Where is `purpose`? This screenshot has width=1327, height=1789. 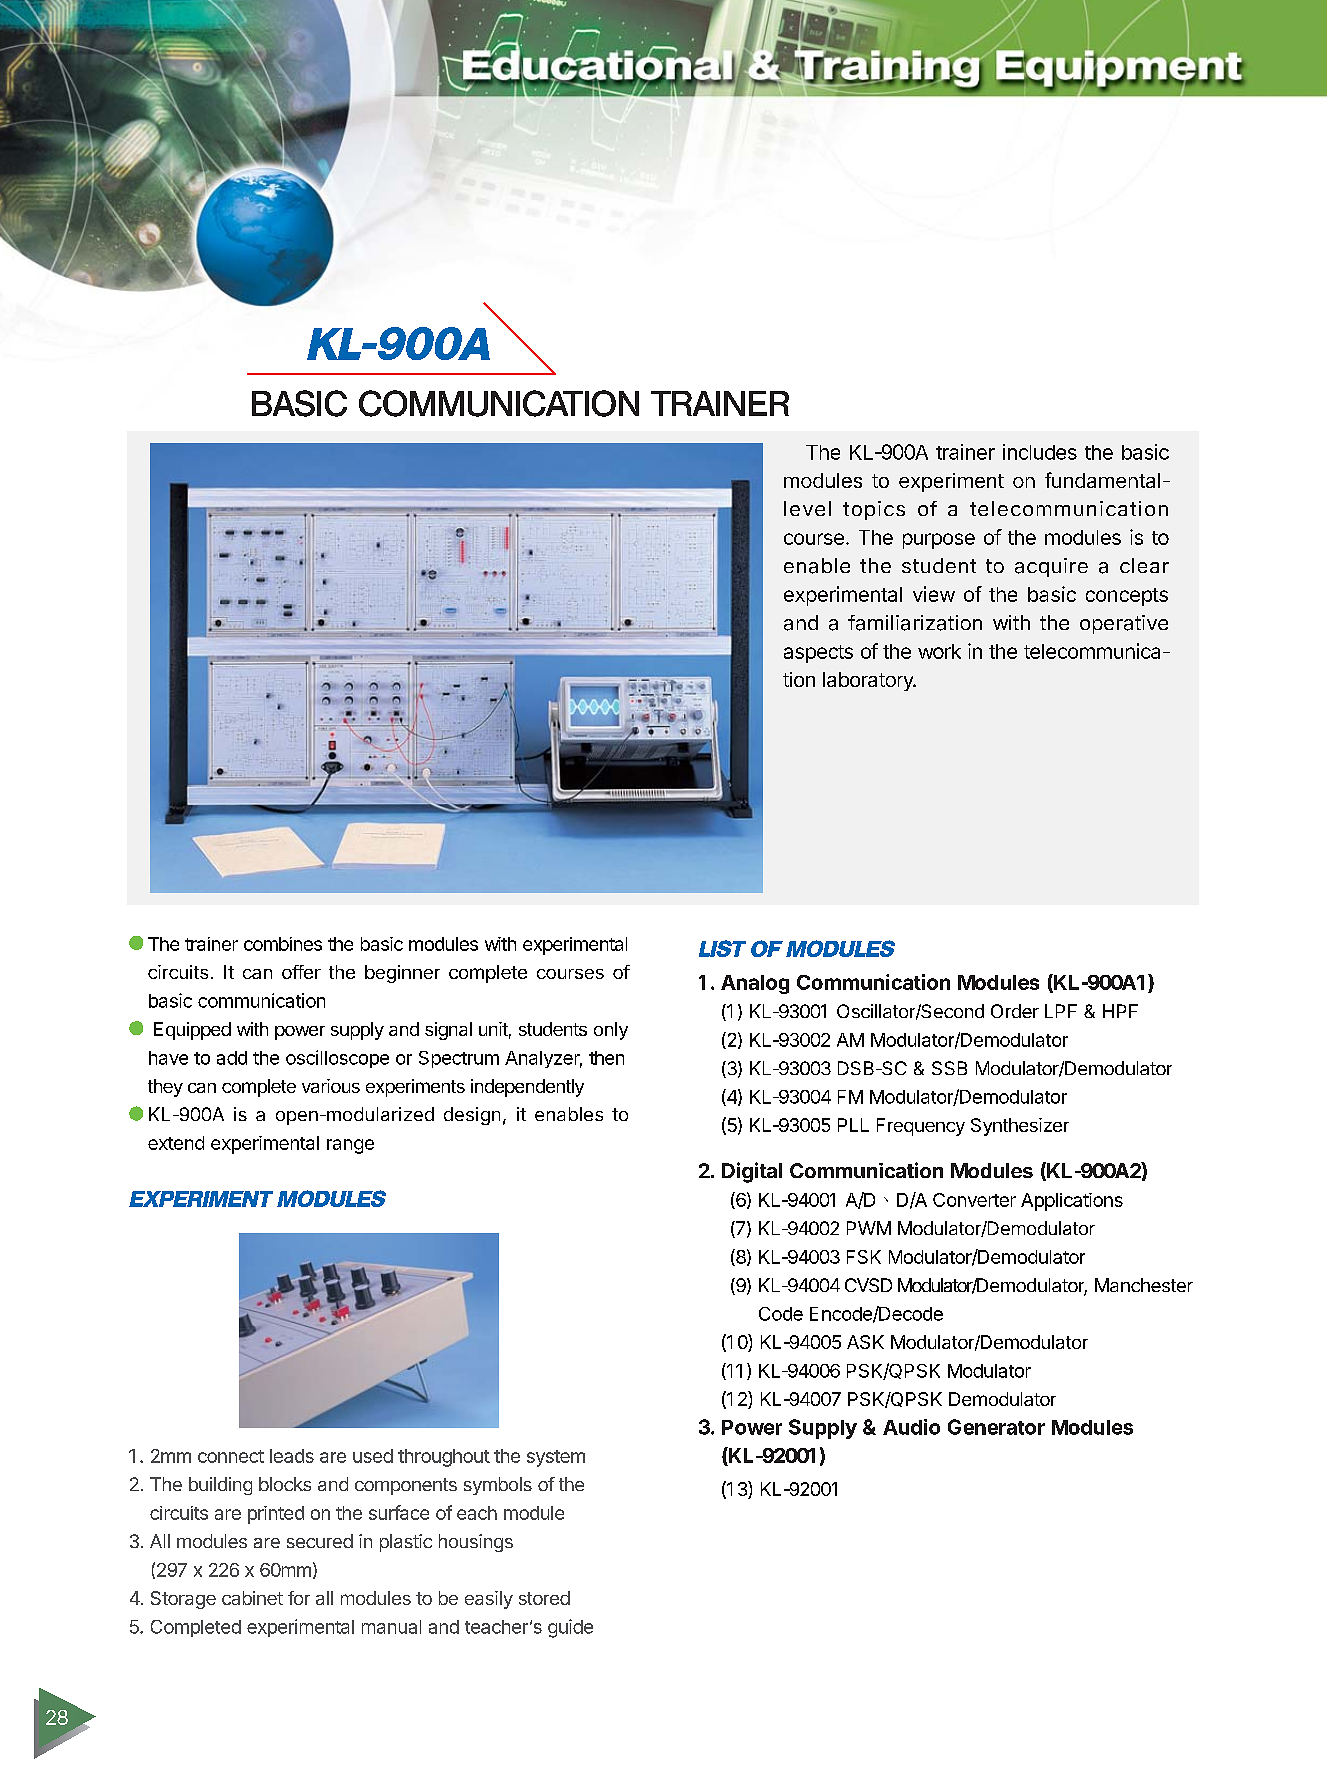
purpose is located at coordinates (939, 541).
